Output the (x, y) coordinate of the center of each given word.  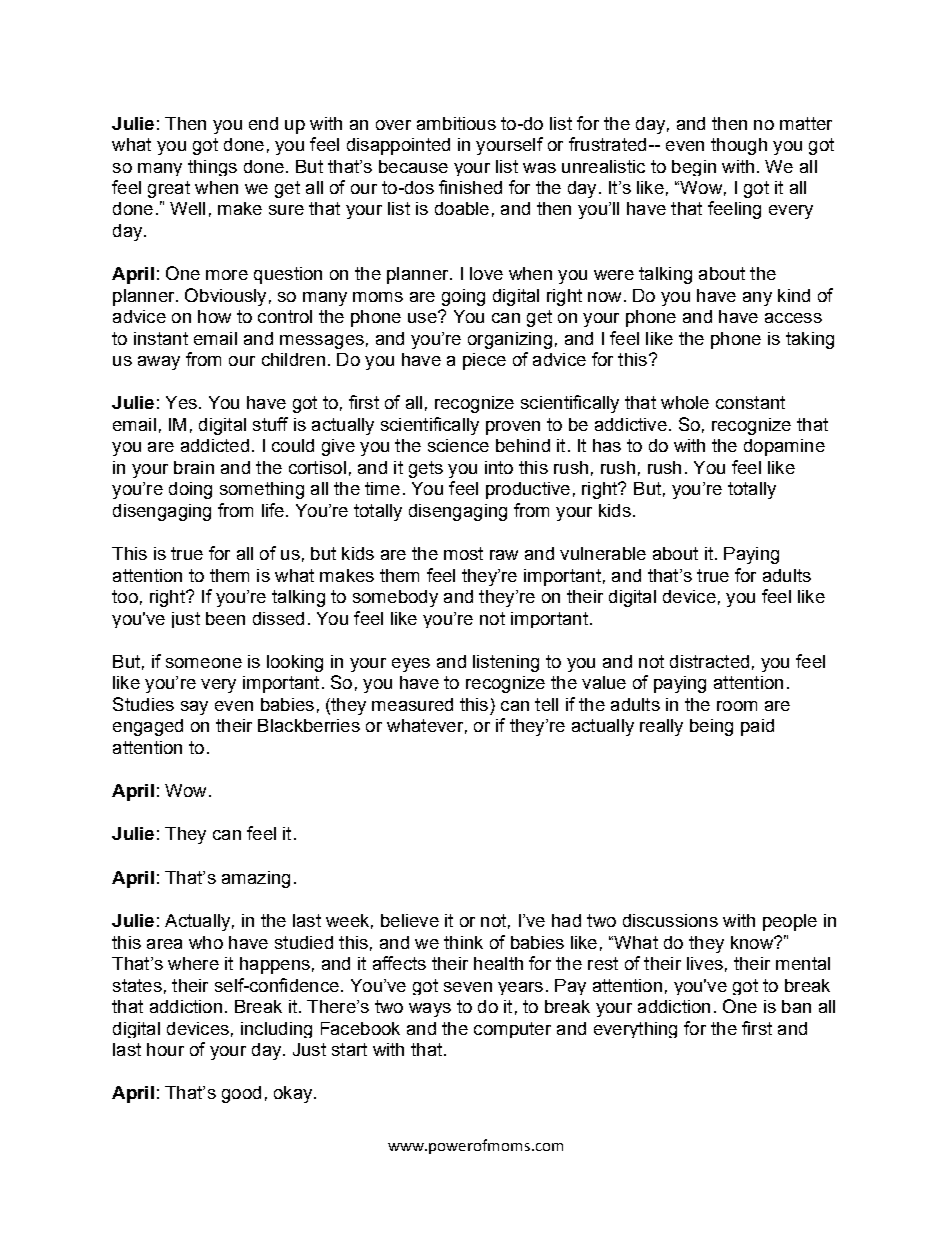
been (225, 618)
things (212, 168)
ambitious (456, 123)
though (739, 146)
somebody (395, 598)
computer (512, 1030)
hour (165, 1049)
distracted (709, 661)
